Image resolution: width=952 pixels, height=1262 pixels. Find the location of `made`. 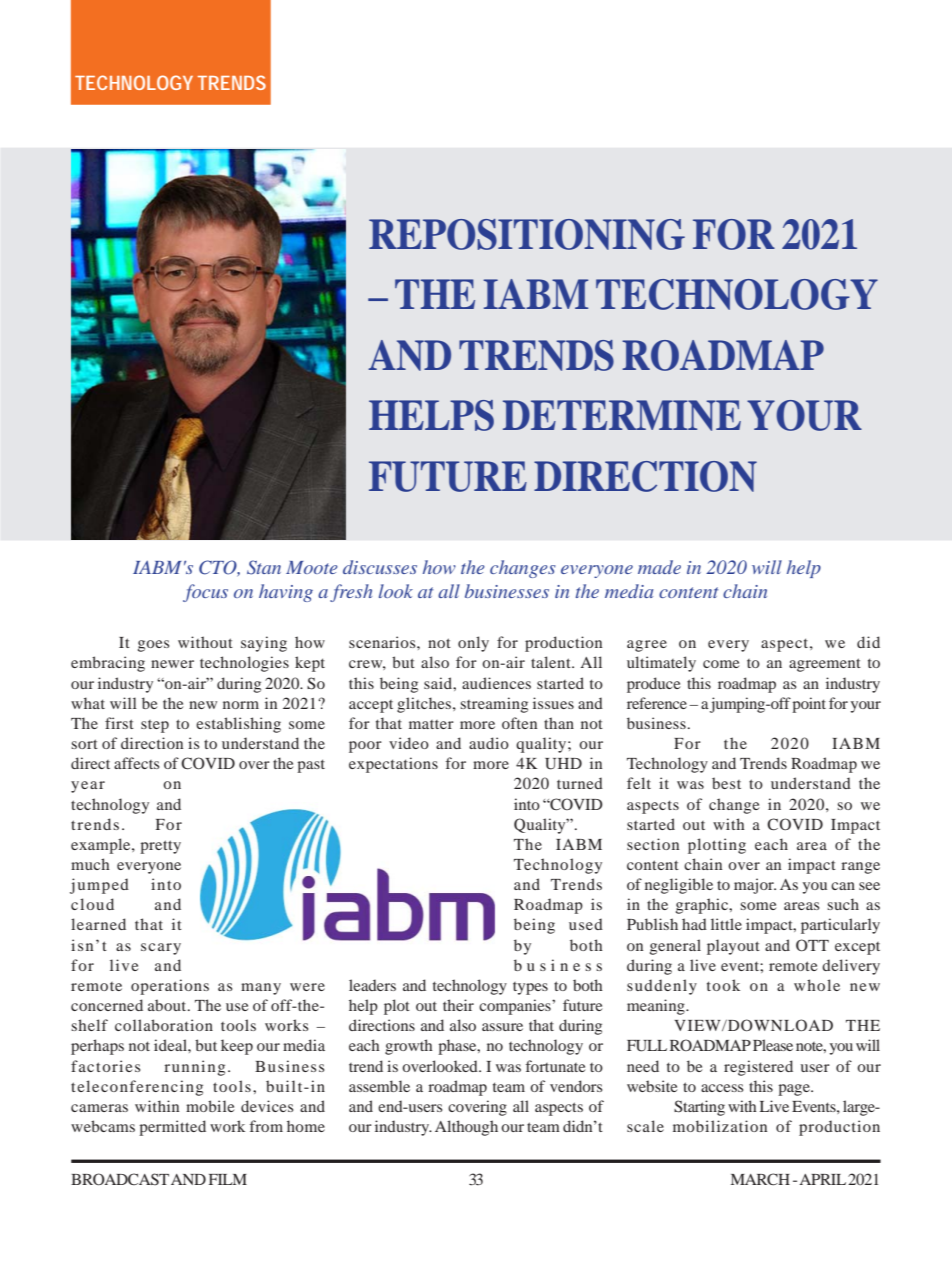

made is located at coordinates (659, 567).
